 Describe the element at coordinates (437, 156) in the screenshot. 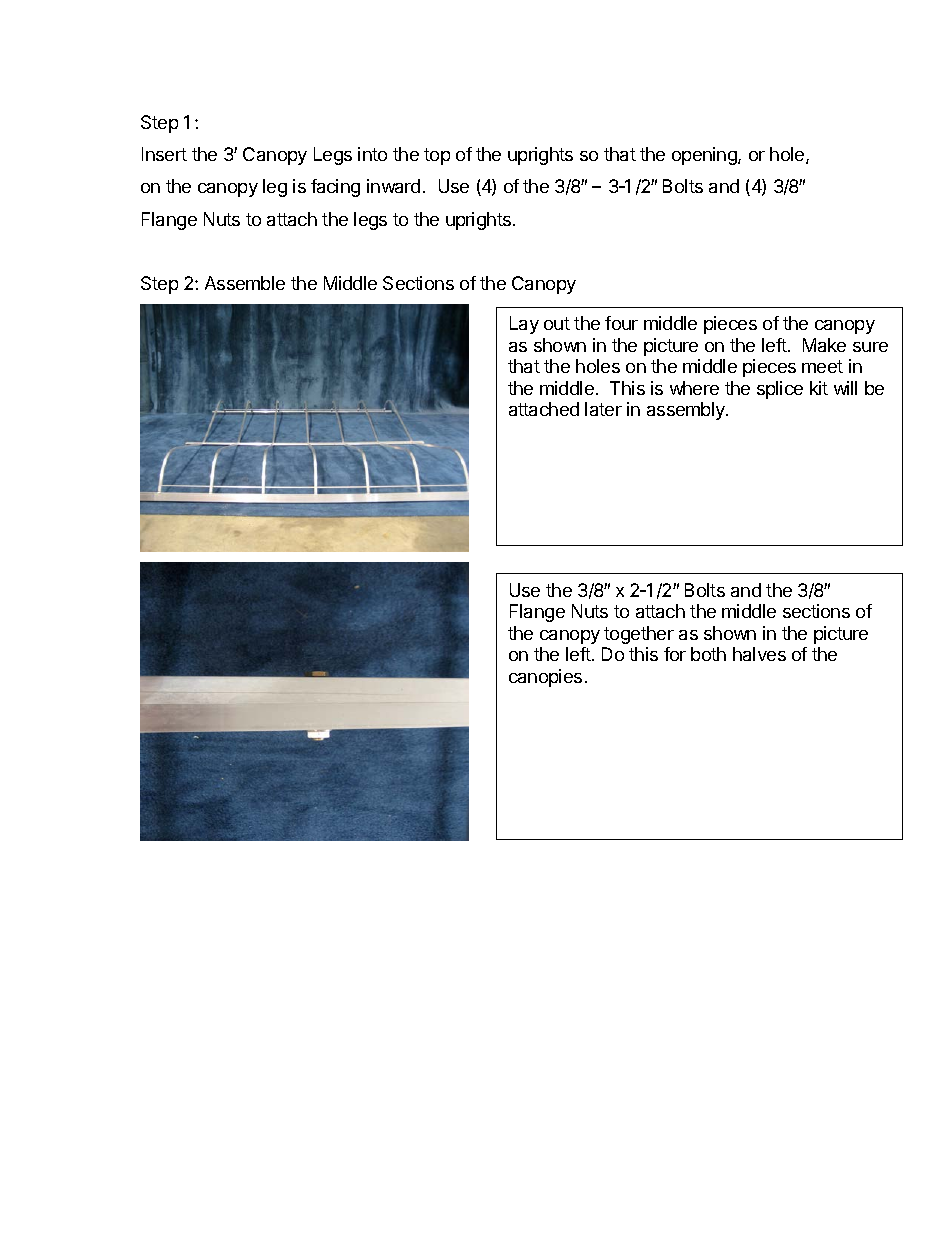

I see `top` at that location.
